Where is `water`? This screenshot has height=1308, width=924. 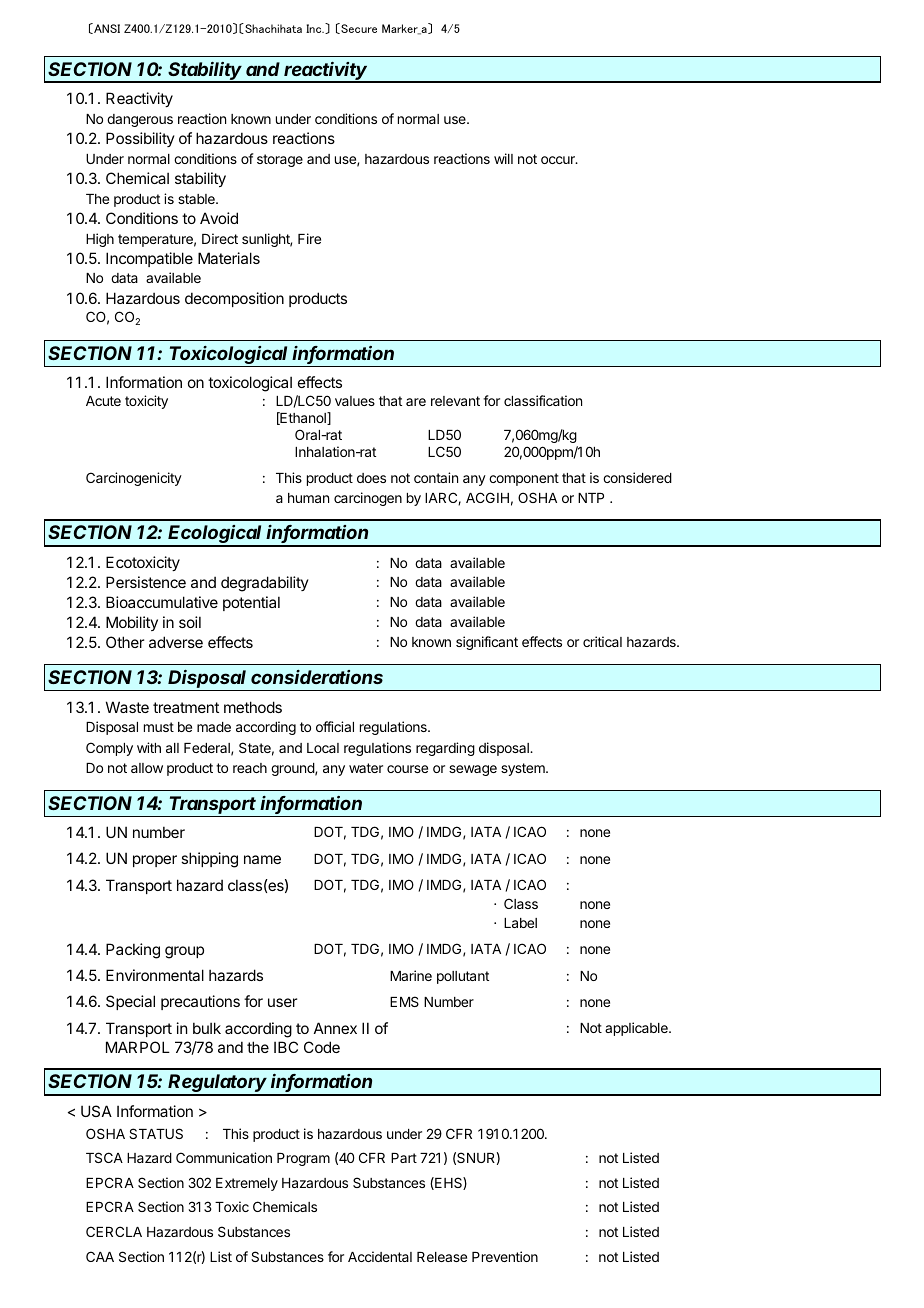
water is located at coordinates (366, 768).
